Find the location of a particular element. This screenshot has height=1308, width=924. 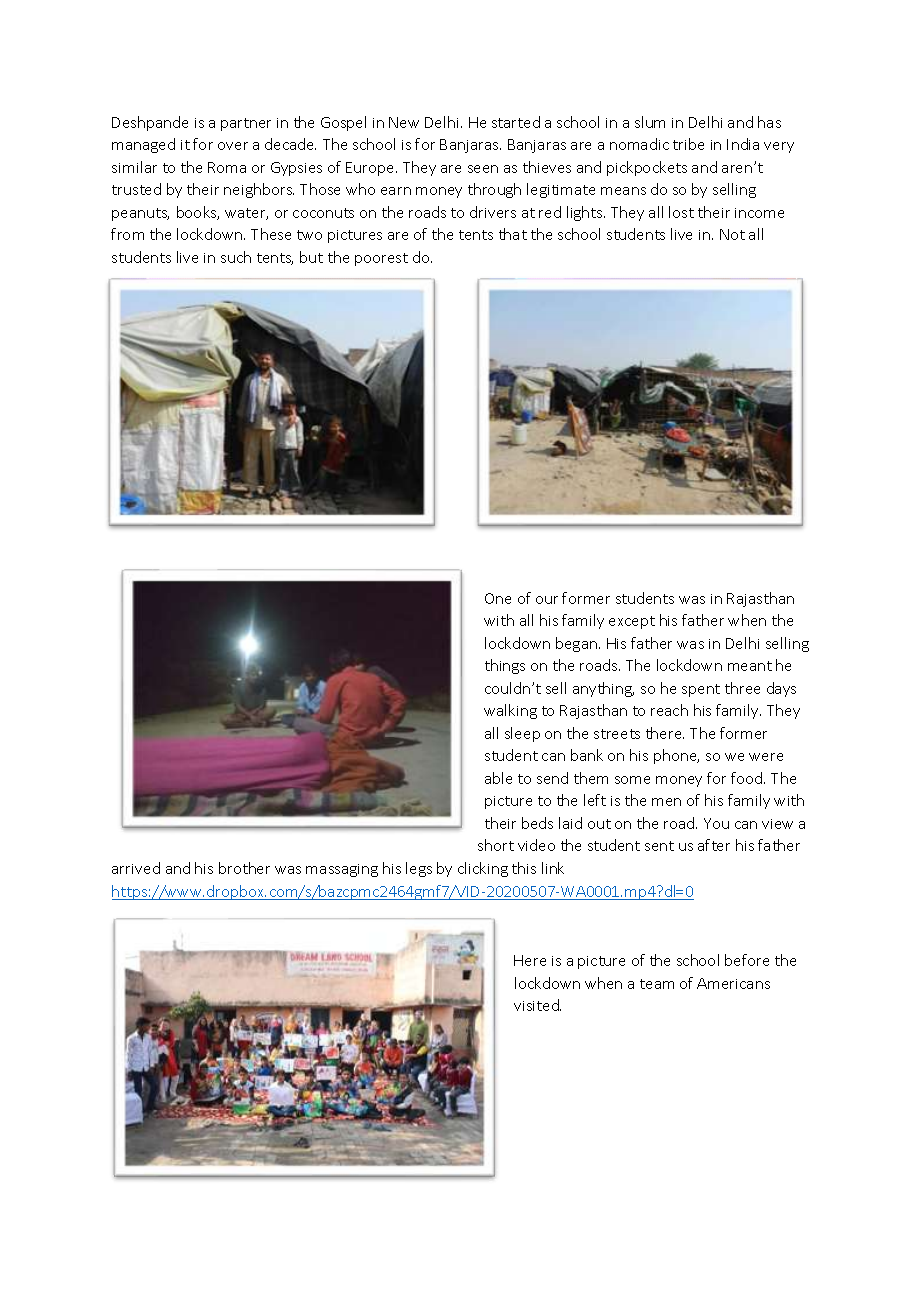

tribe is located at coordinates (688, 144).
